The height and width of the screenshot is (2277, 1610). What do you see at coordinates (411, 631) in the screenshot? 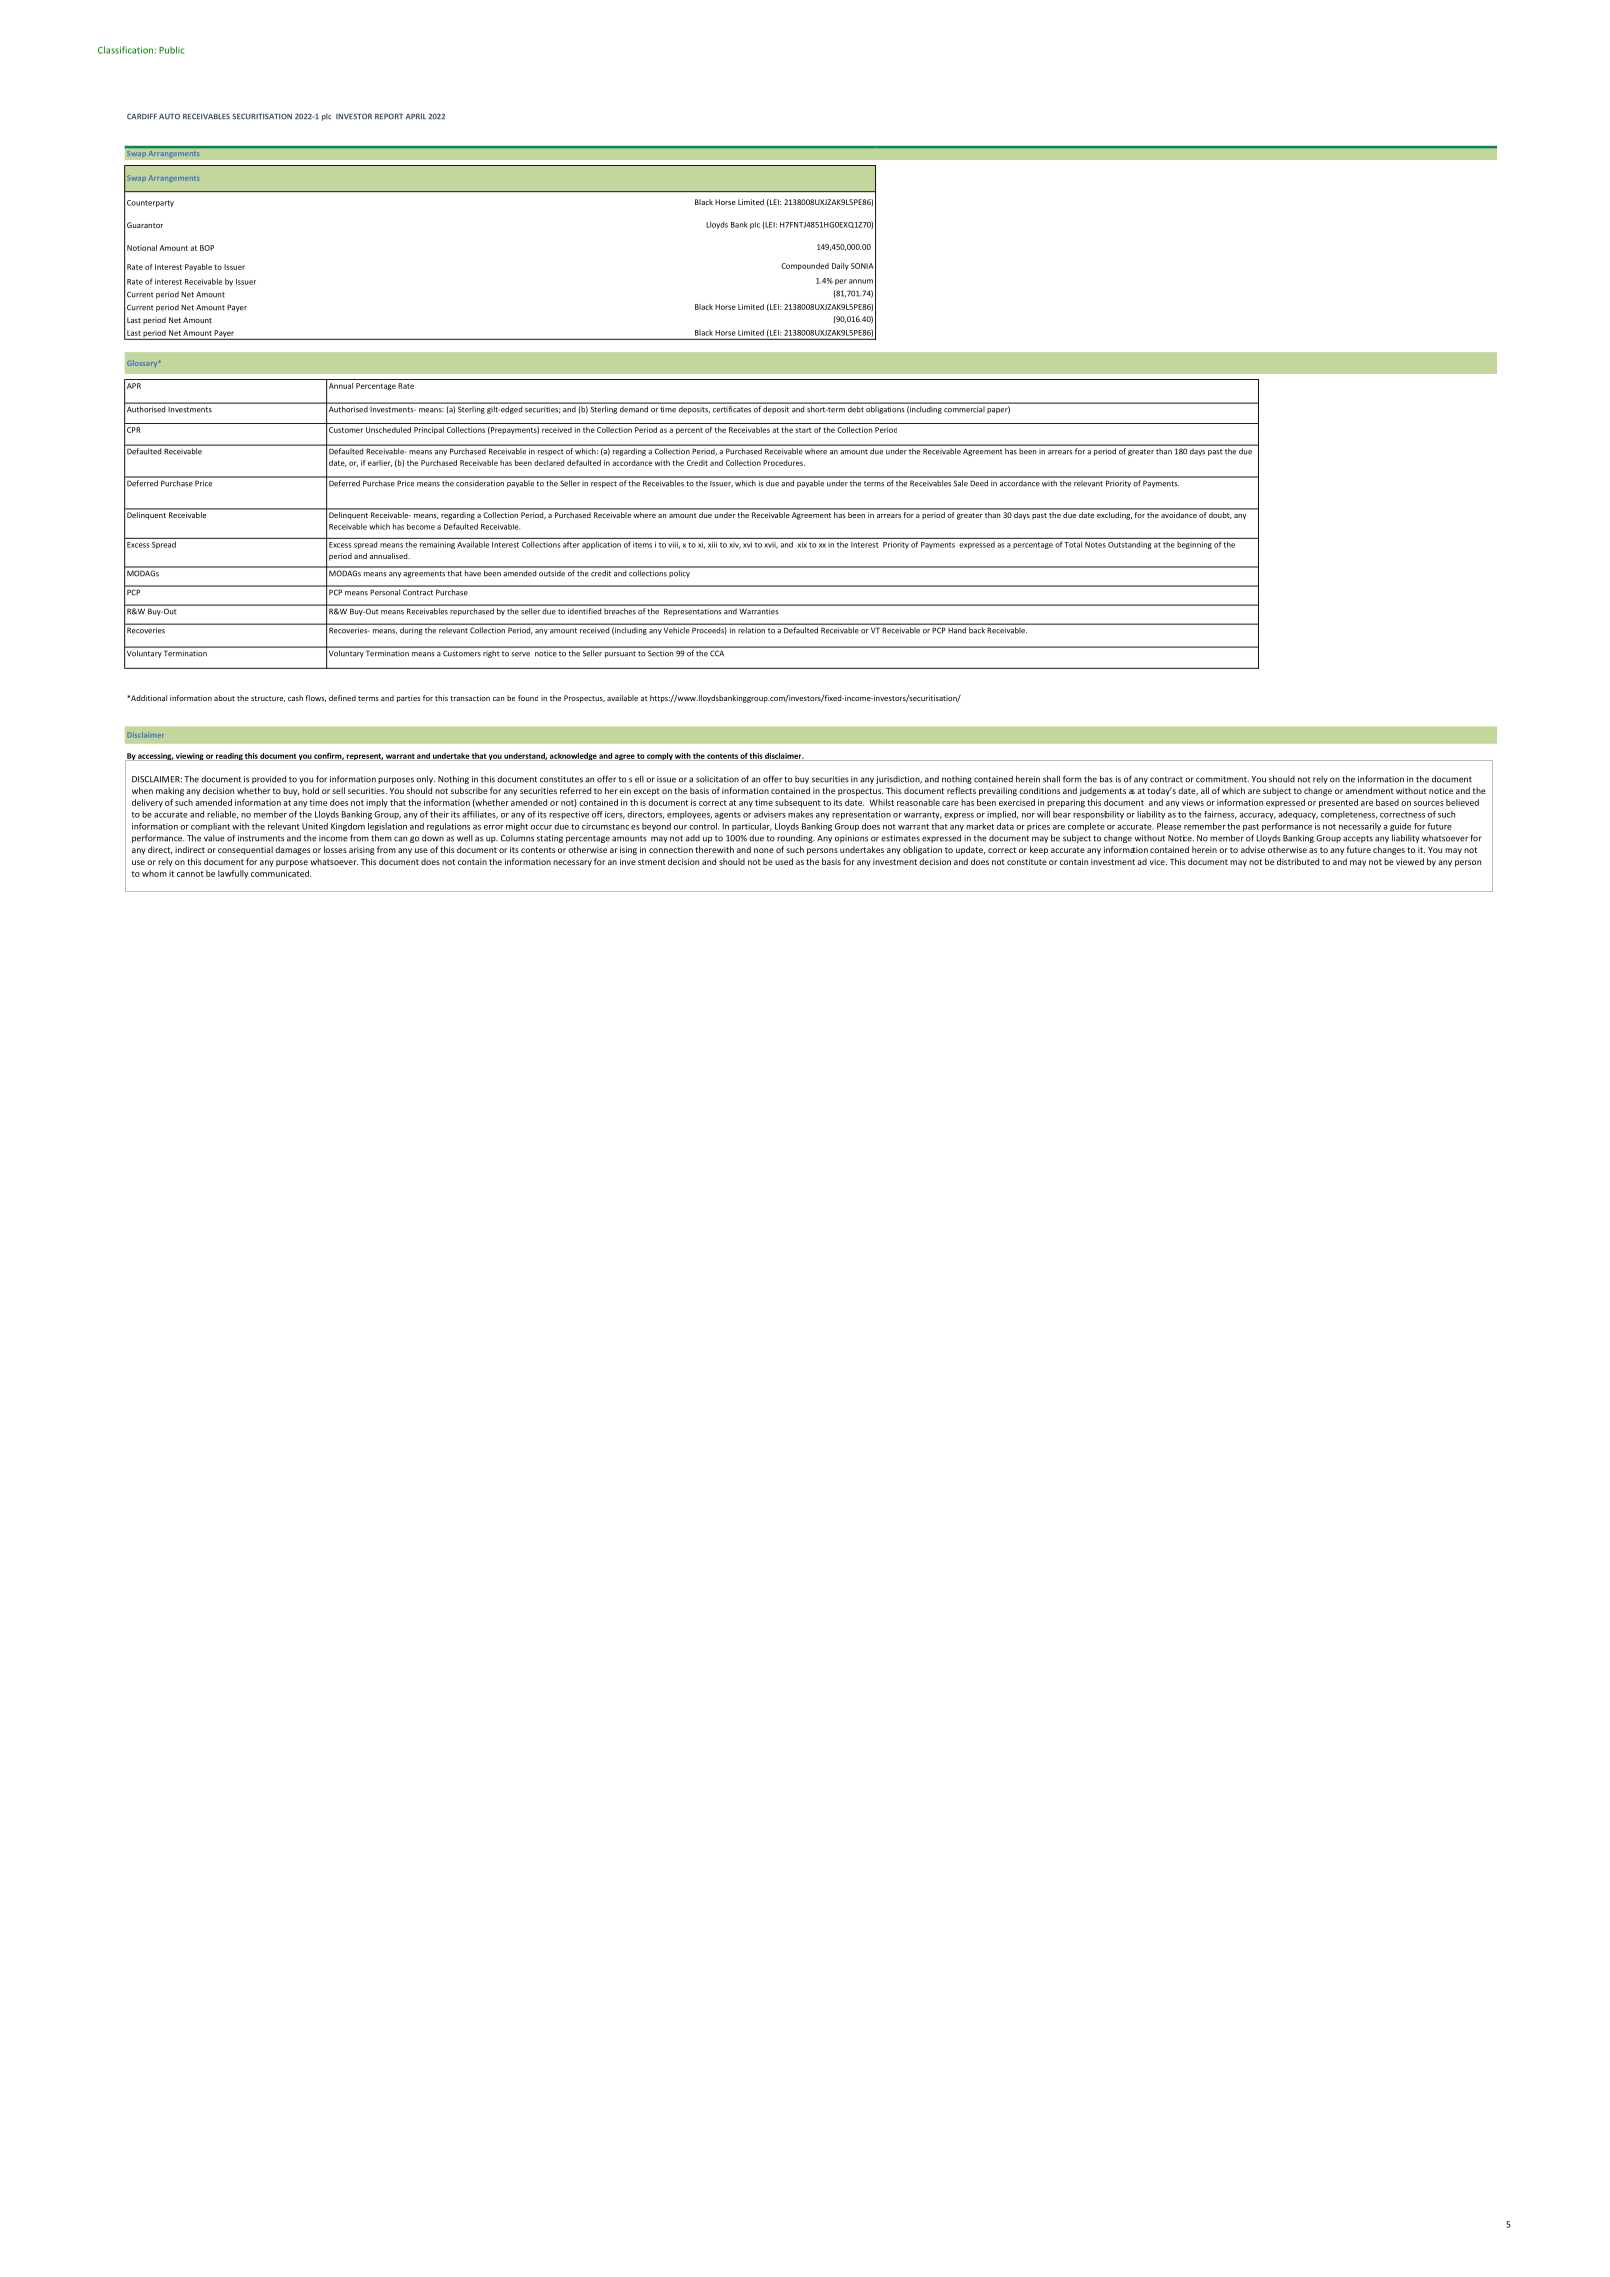
I see `during` at bounding box center [411, 631].
